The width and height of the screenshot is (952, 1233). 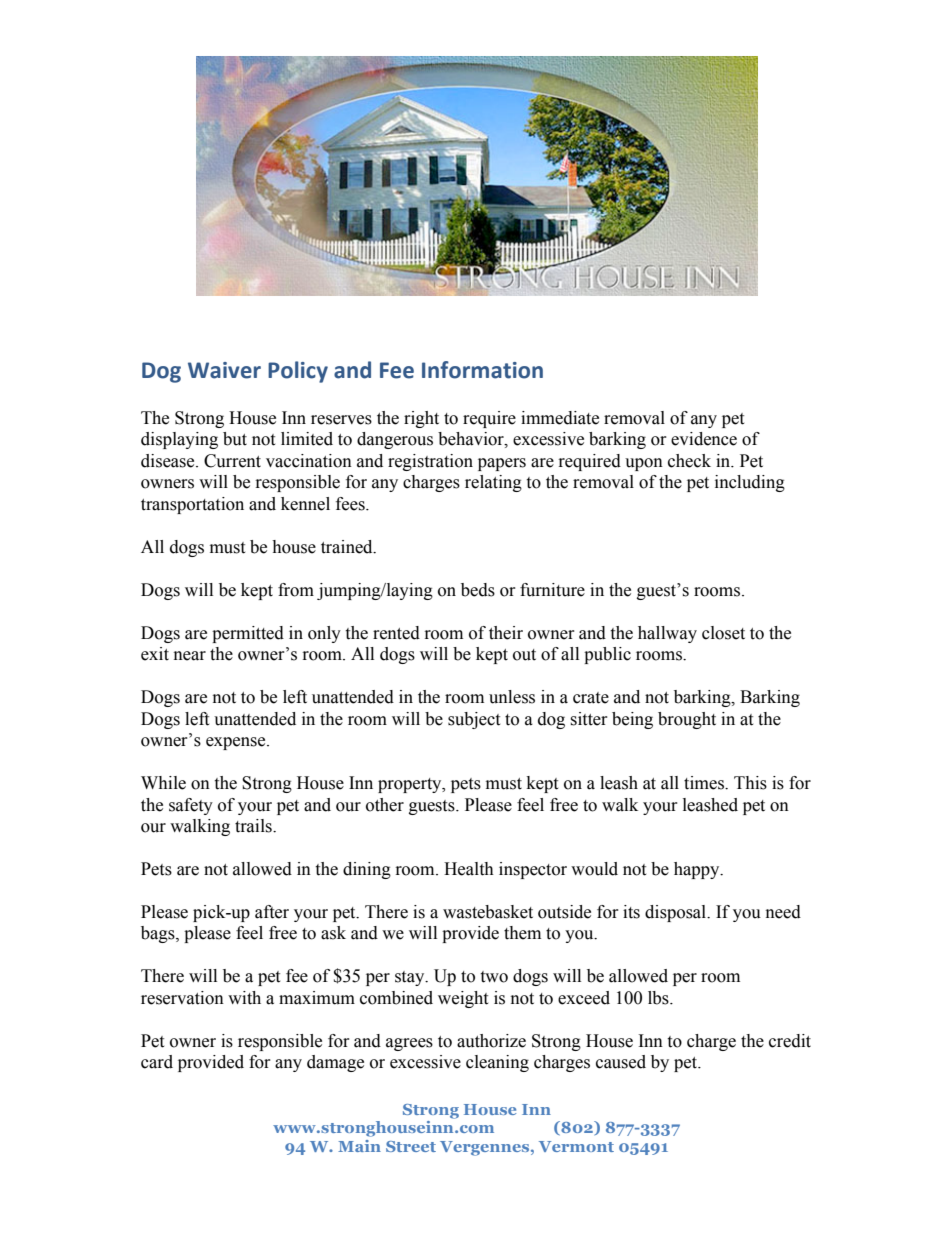 I want to click on card, so click(x=157, y=1062).
